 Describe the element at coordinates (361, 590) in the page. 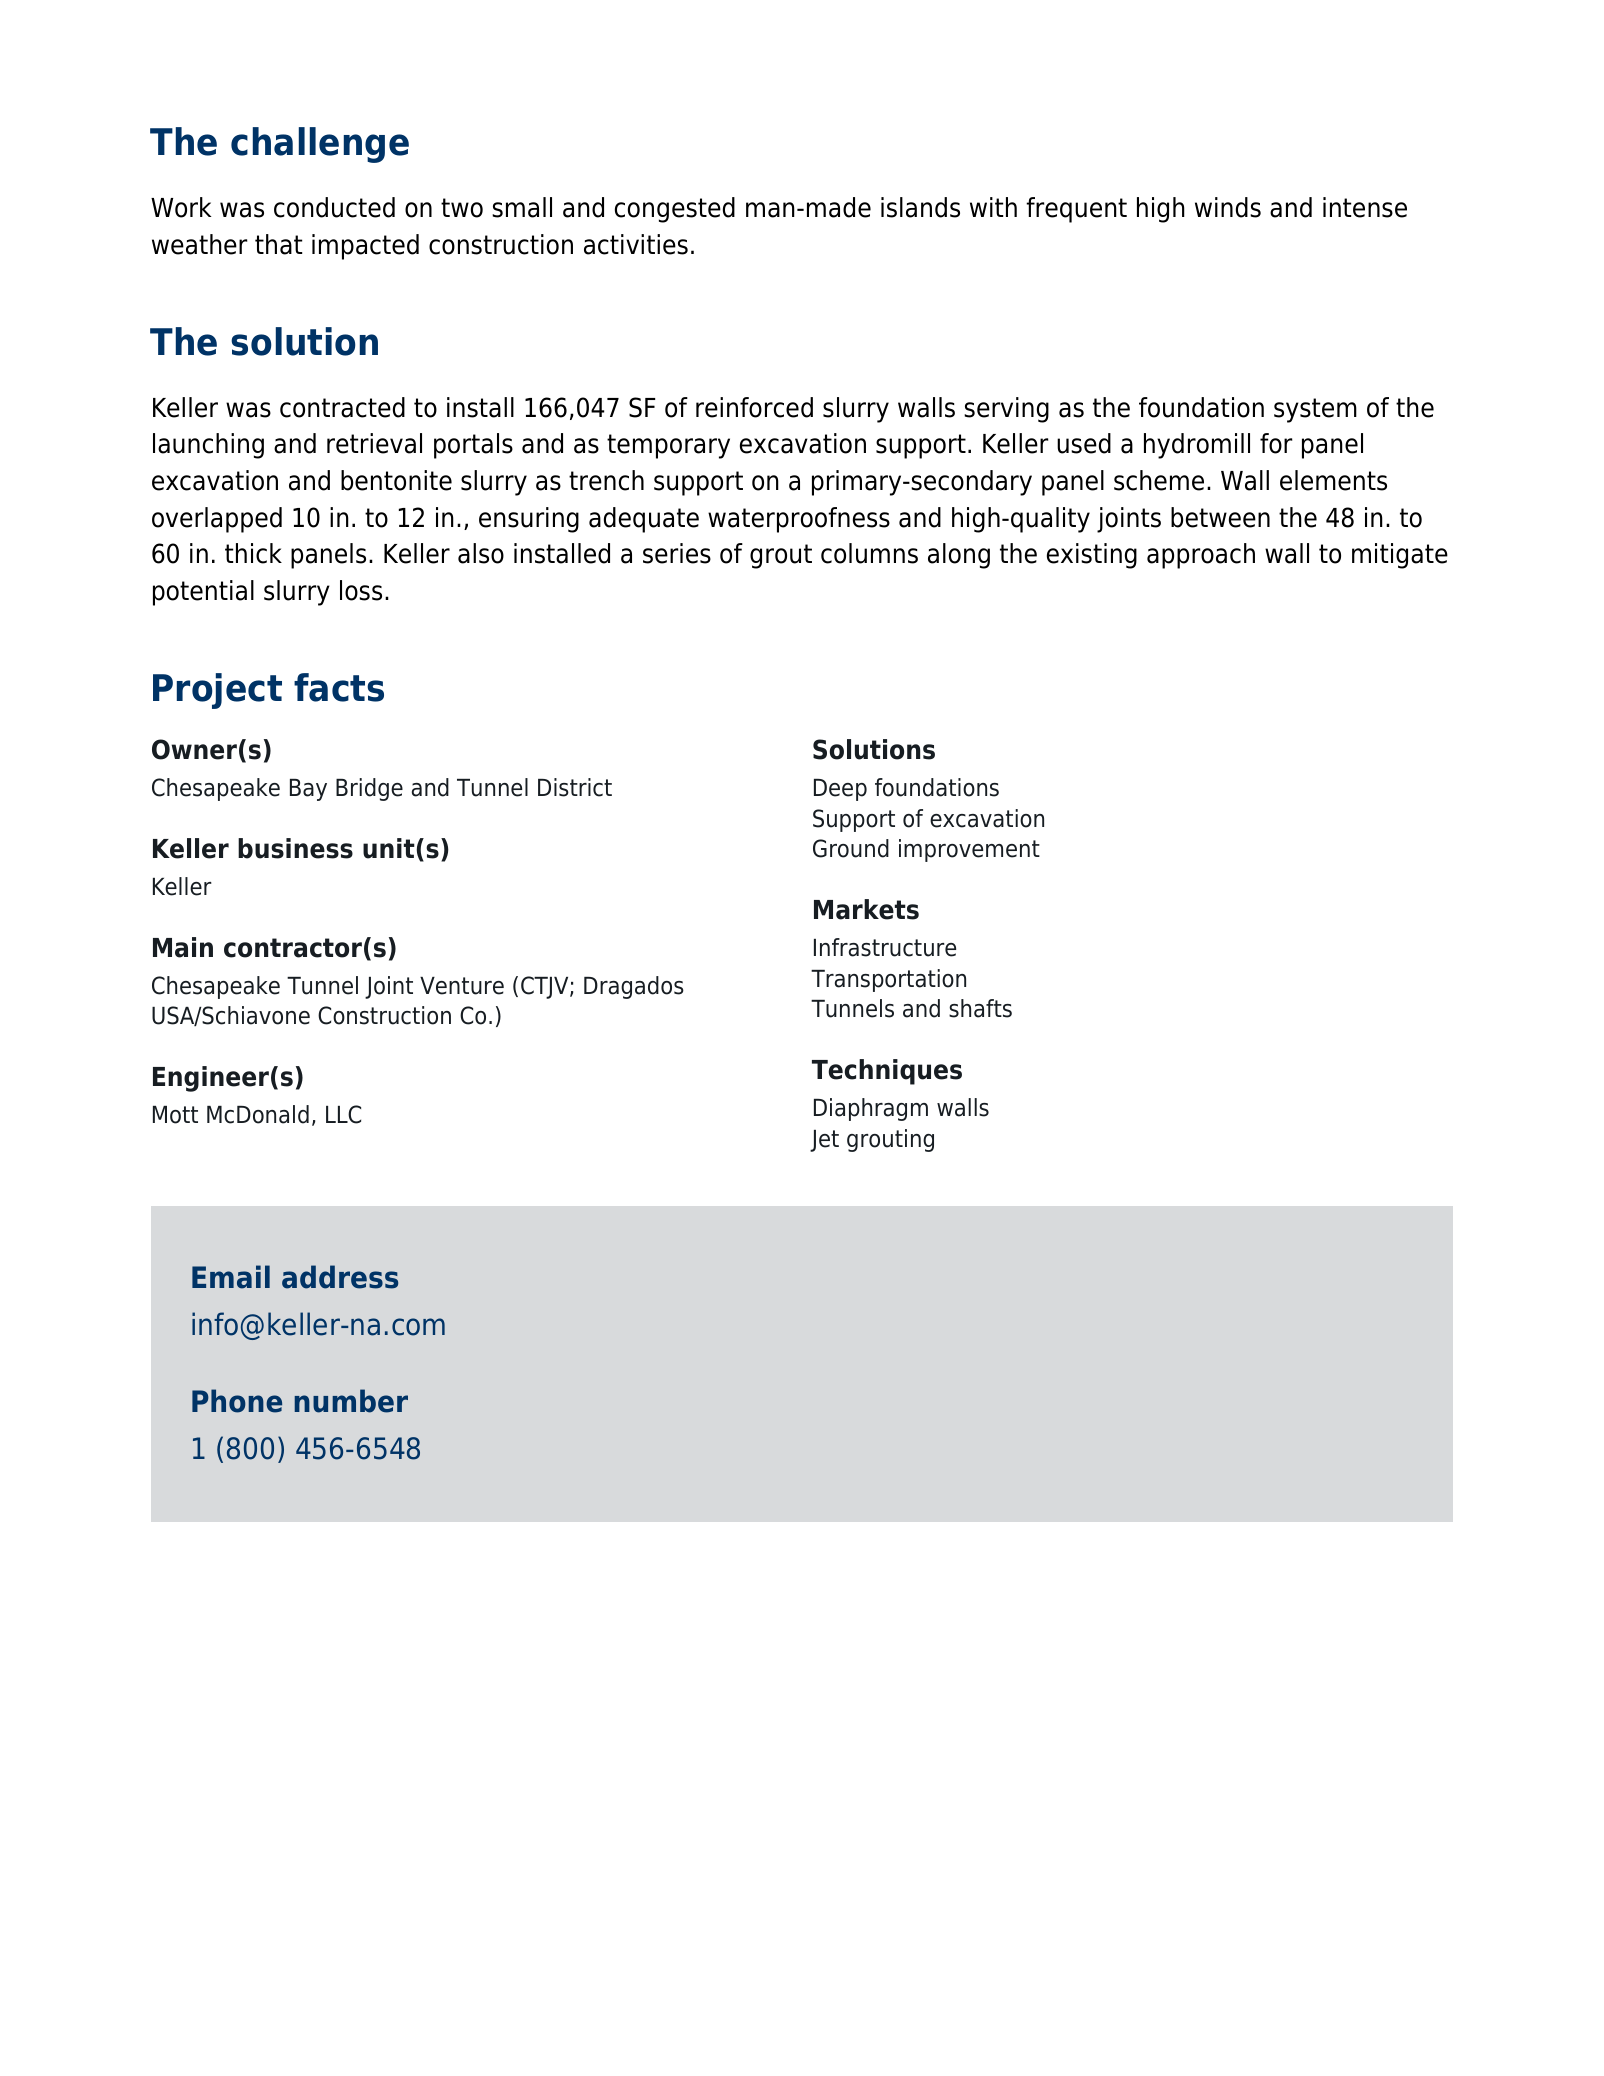

I see `loss` at that location.
